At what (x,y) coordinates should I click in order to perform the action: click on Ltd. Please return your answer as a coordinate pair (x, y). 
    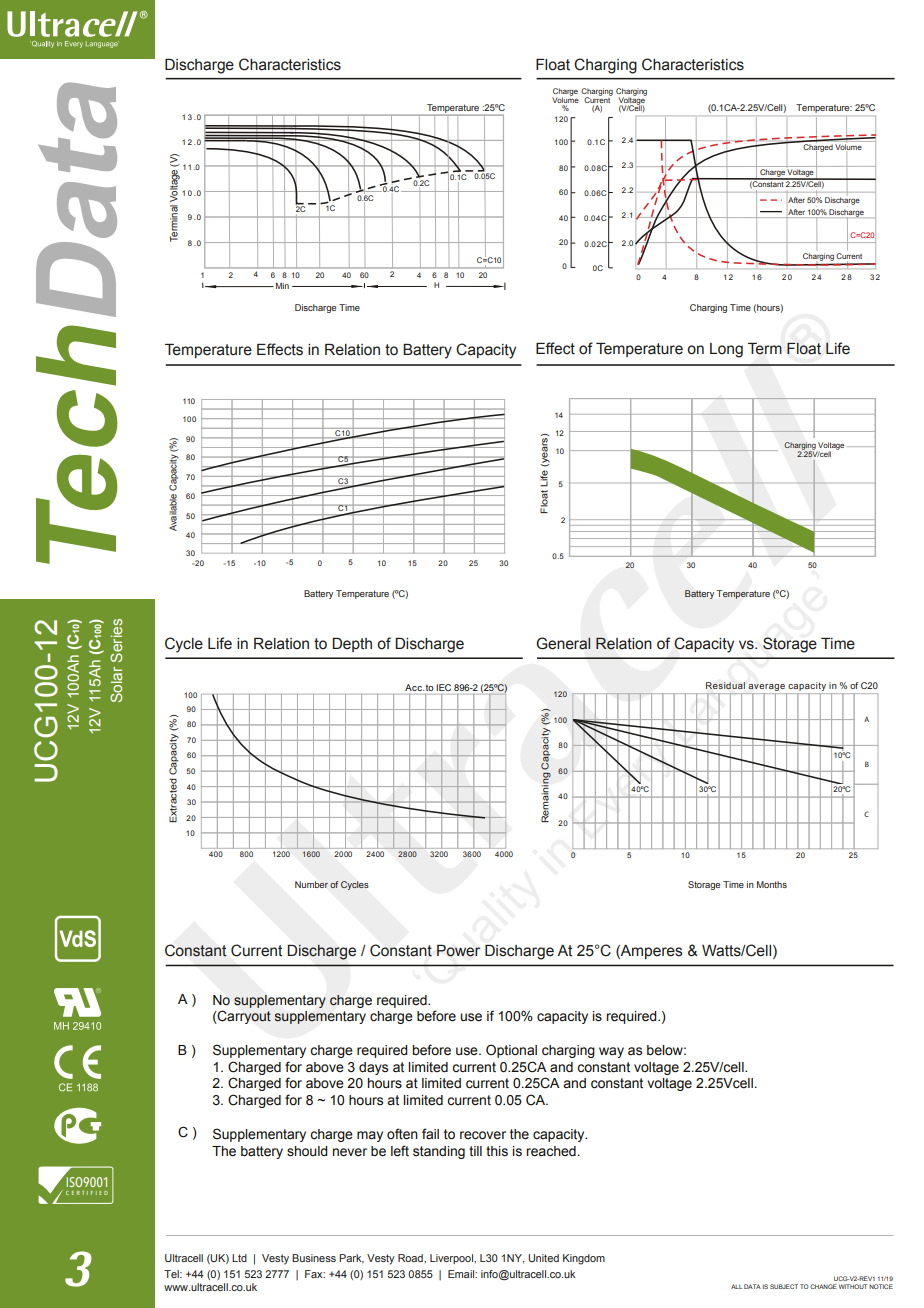
    Looking at the image, I should click on (239, 1258).
